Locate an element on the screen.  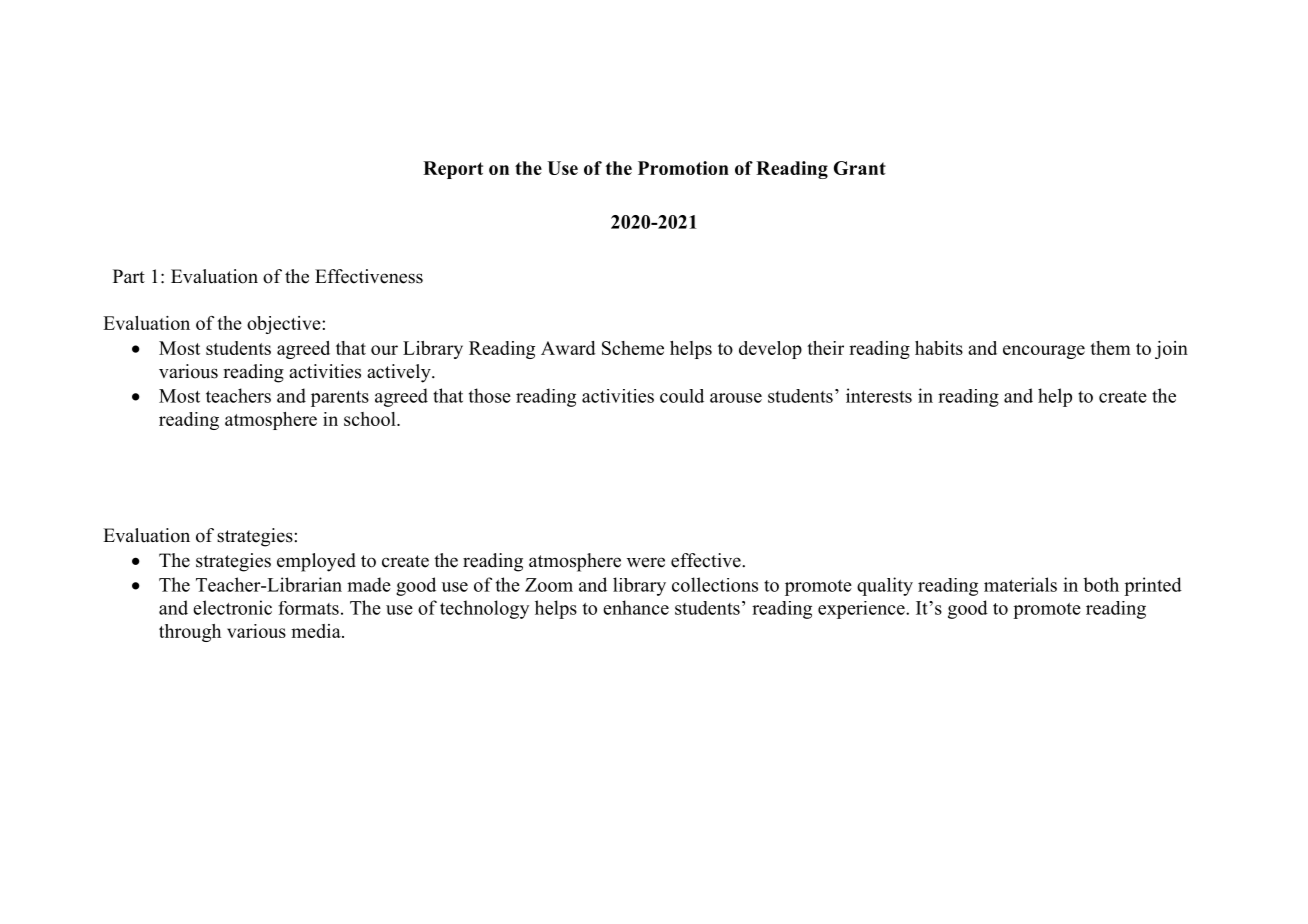
interests is located at coordinates (879, 395).
